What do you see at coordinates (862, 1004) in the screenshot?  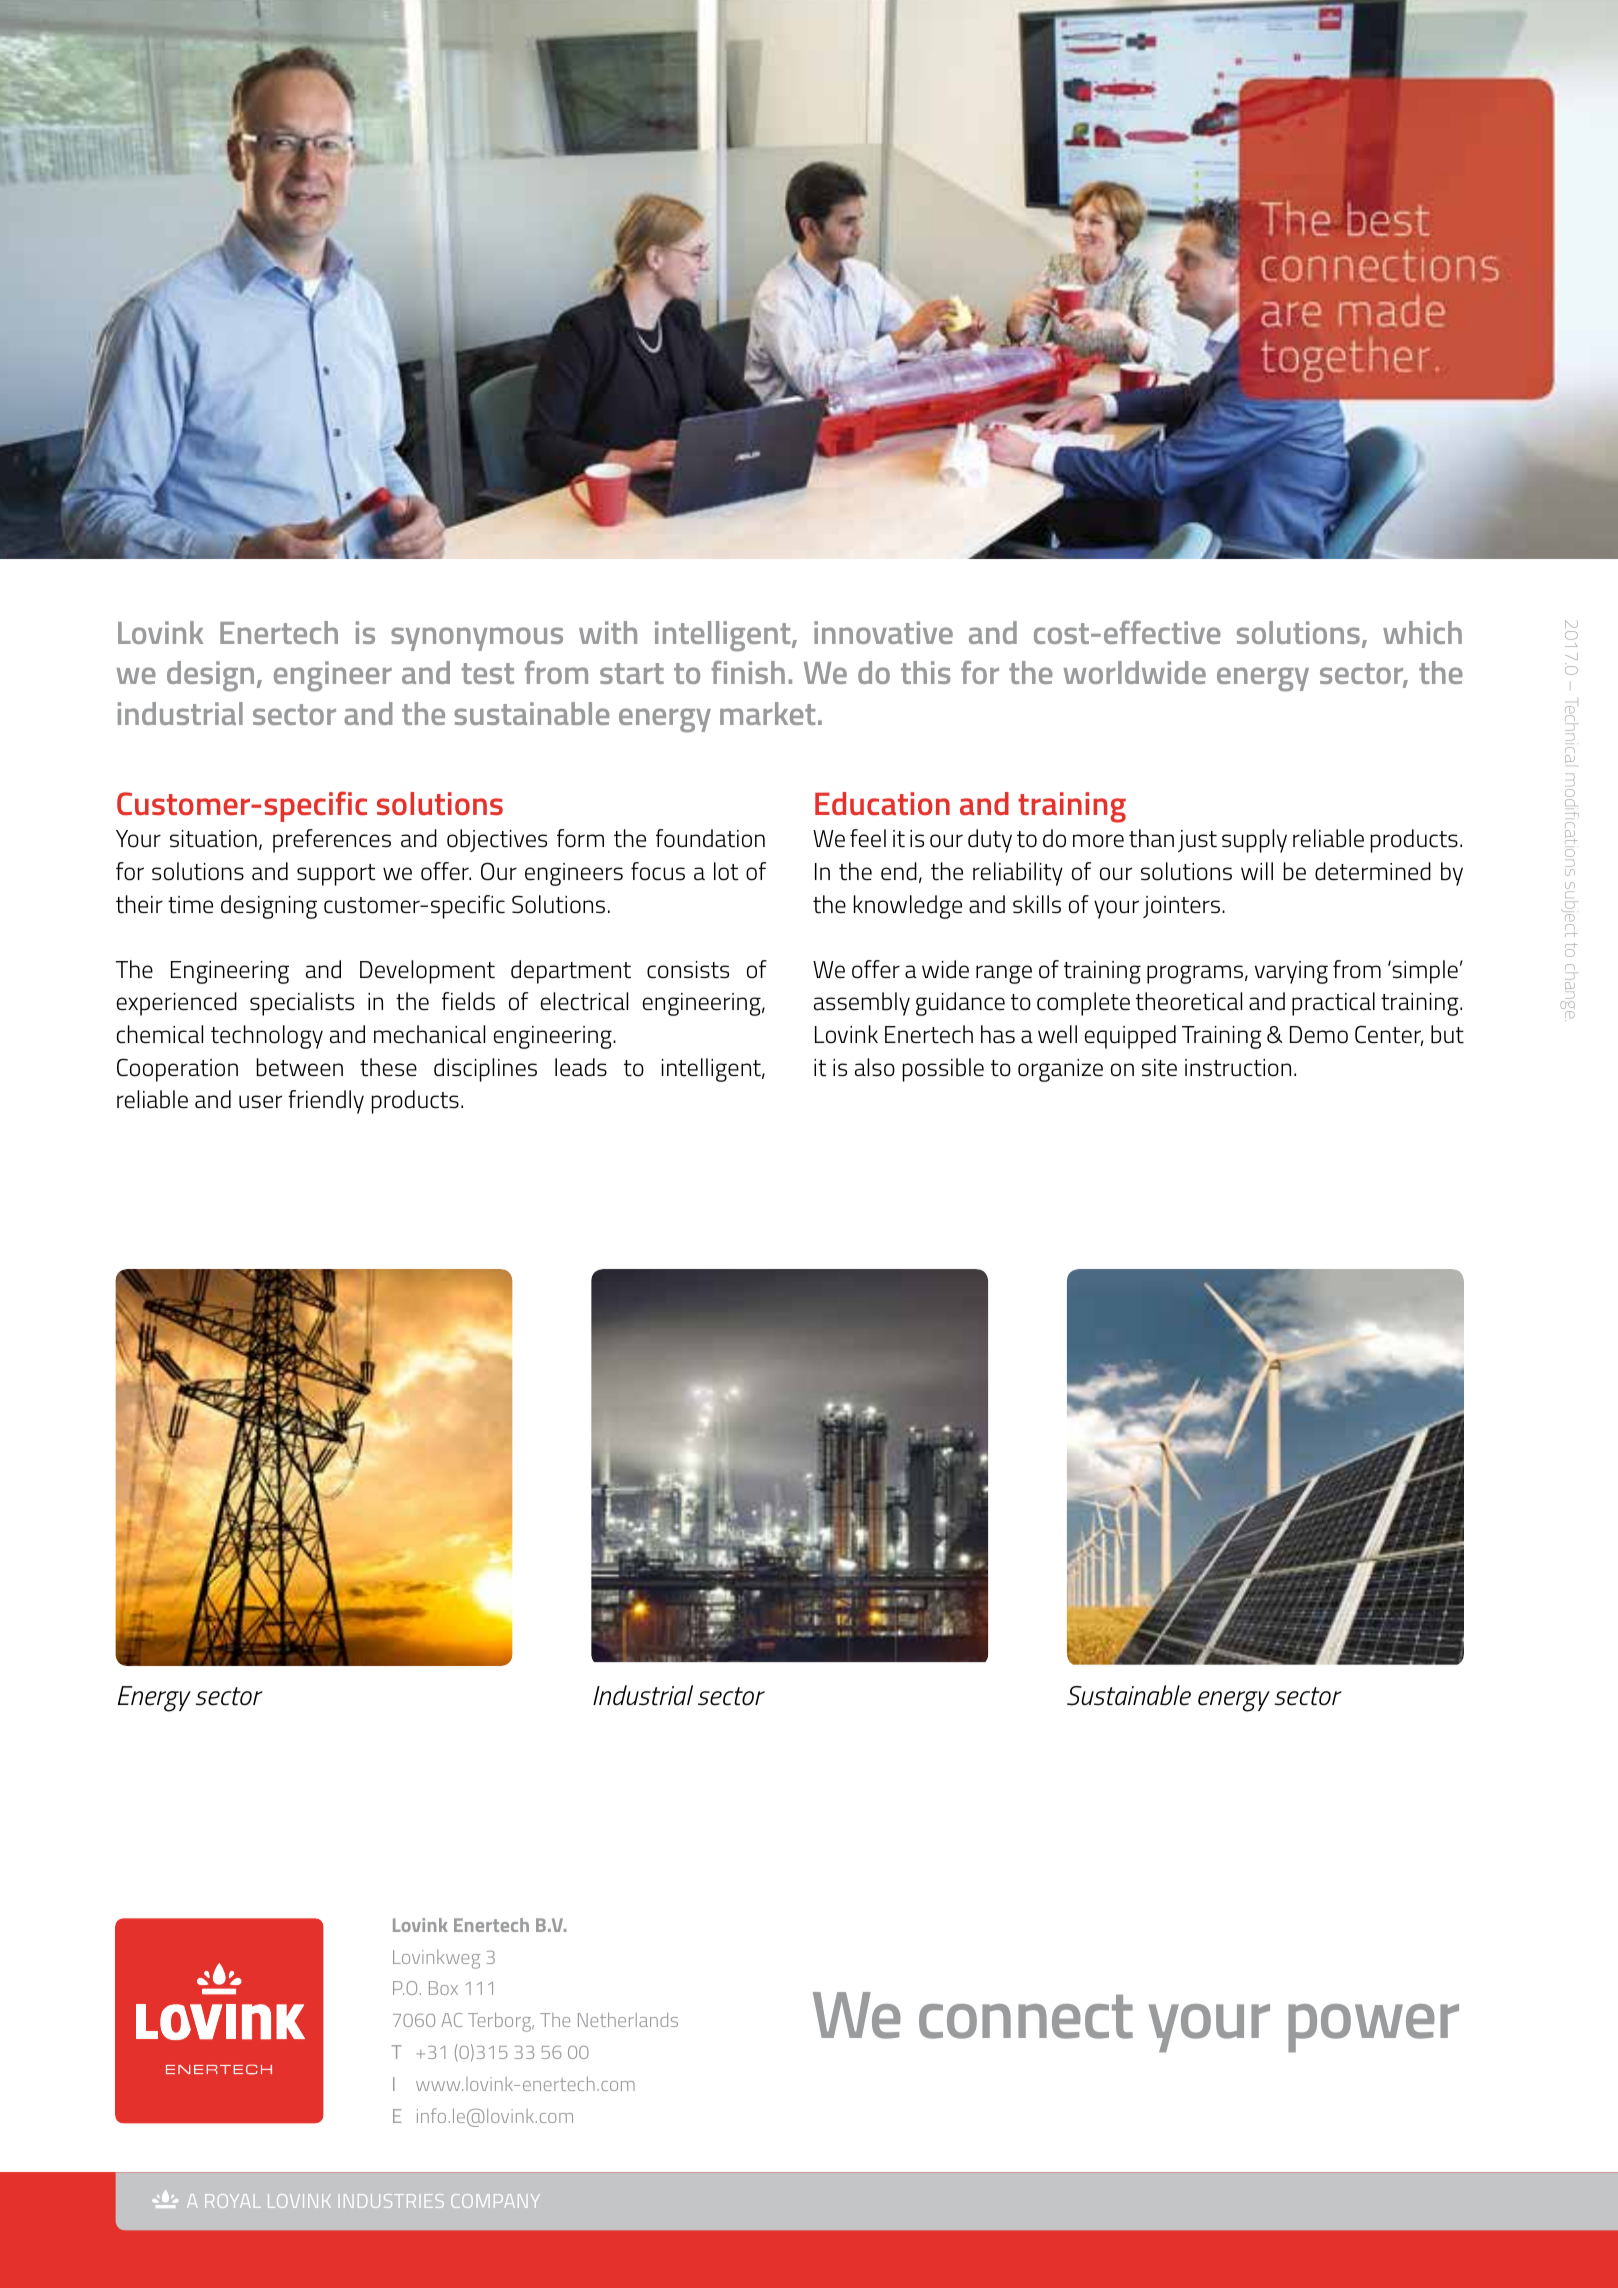 I see `assembly` at bounding box center [862, 1004].
